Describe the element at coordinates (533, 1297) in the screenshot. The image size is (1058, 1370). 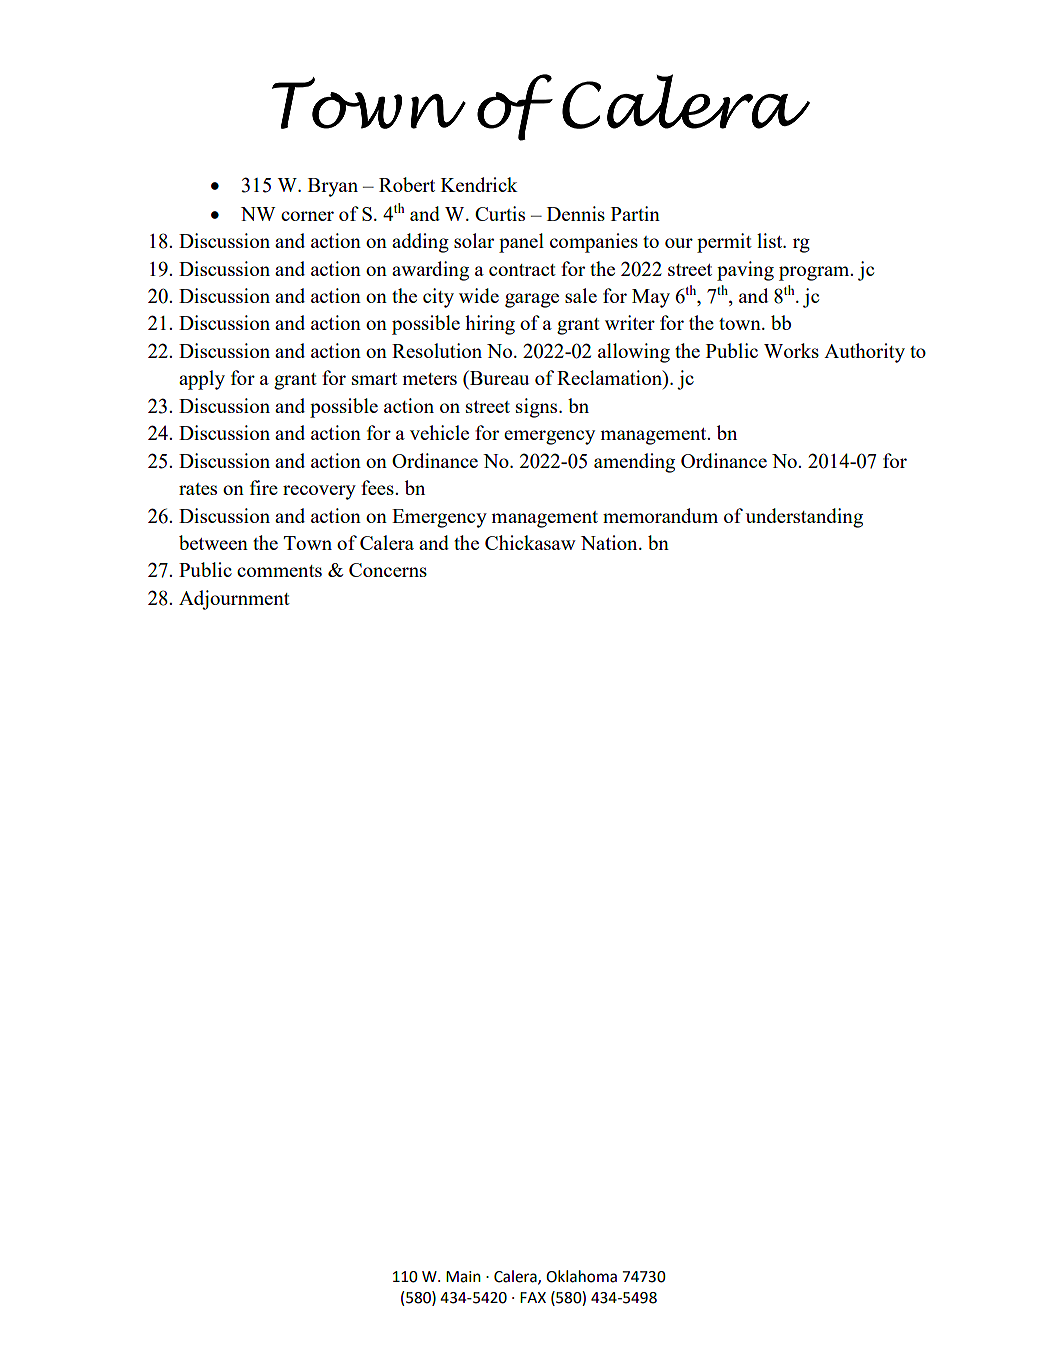
I see `FAX` at that location.
